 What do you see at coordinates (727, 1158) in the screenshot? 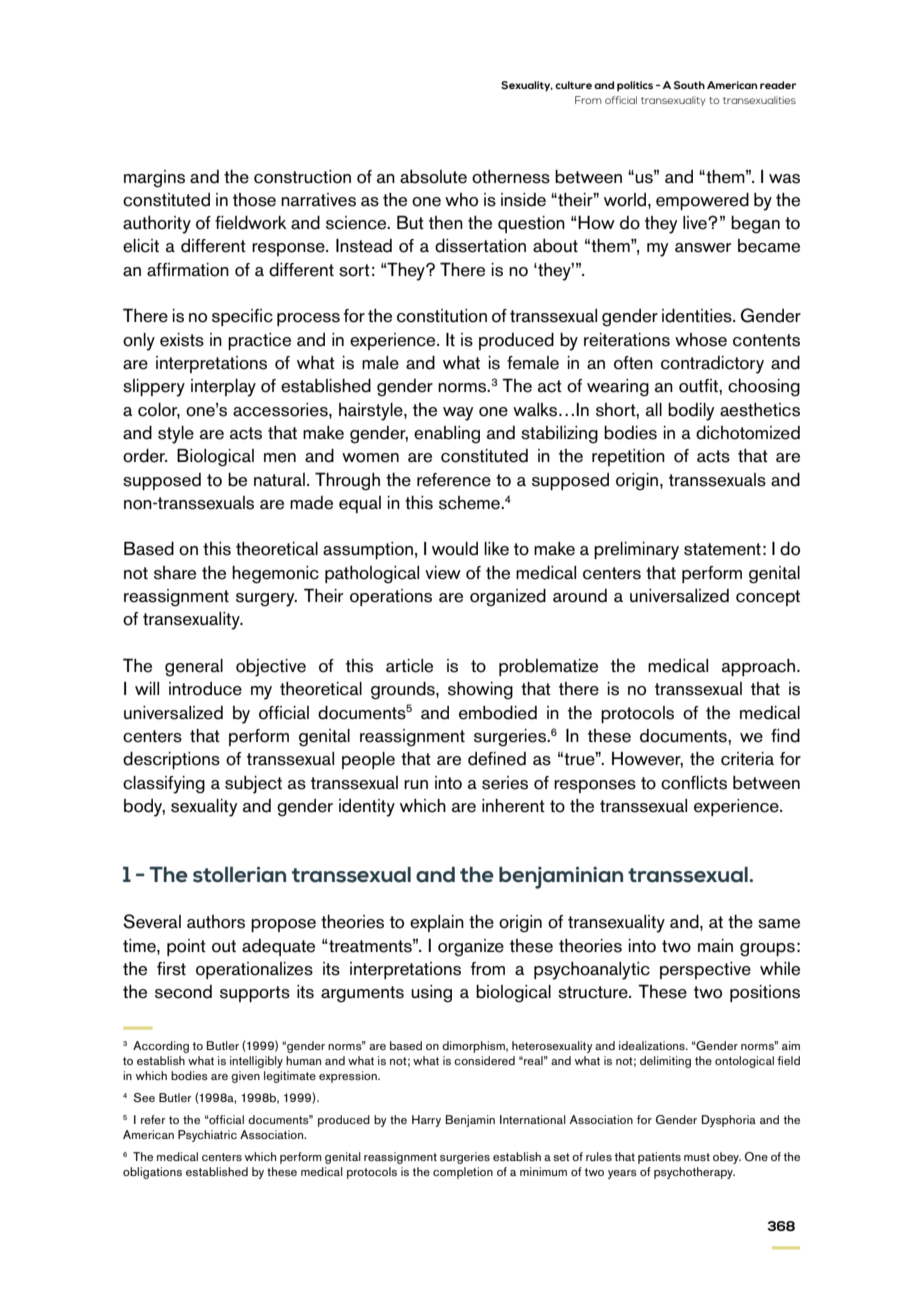
I see `obey` at bounding box center [727, 1158].
